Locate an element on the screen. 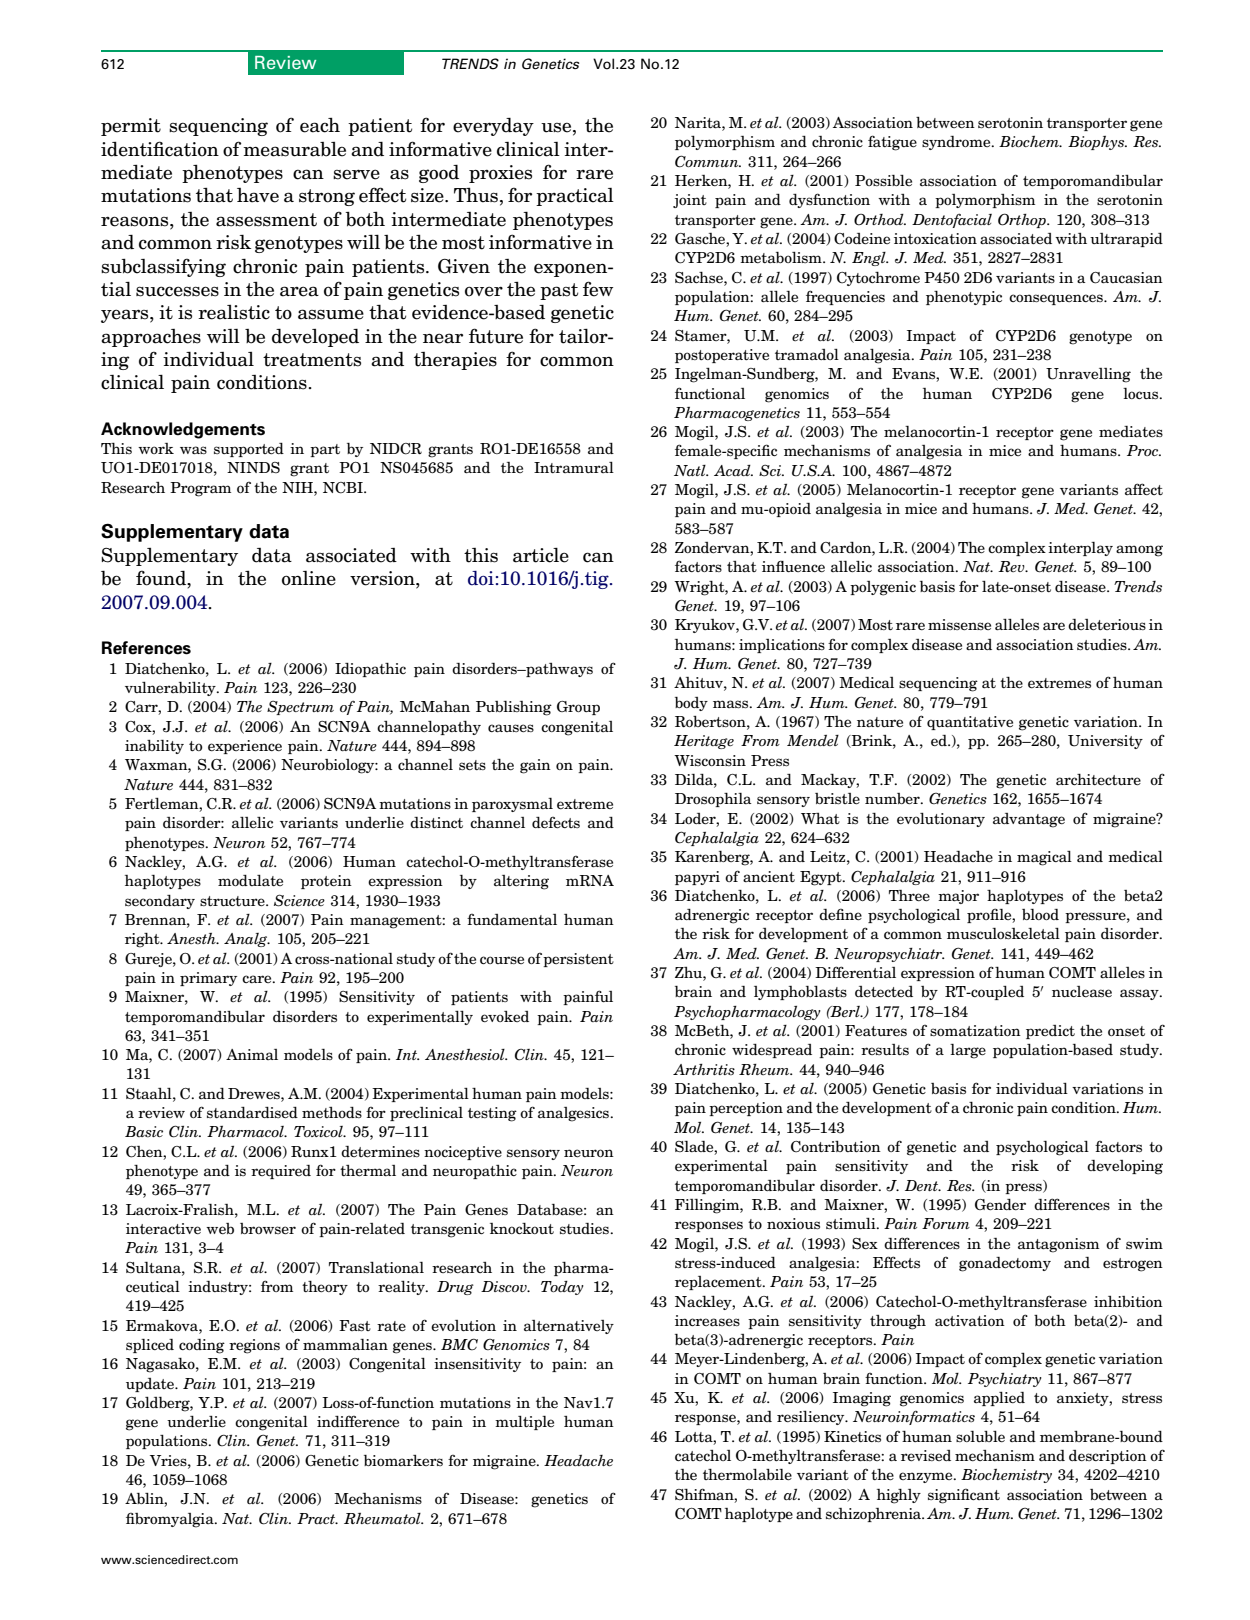 This screenshot has height=1620, width=1250. have is located at coordinates (258, 195).
